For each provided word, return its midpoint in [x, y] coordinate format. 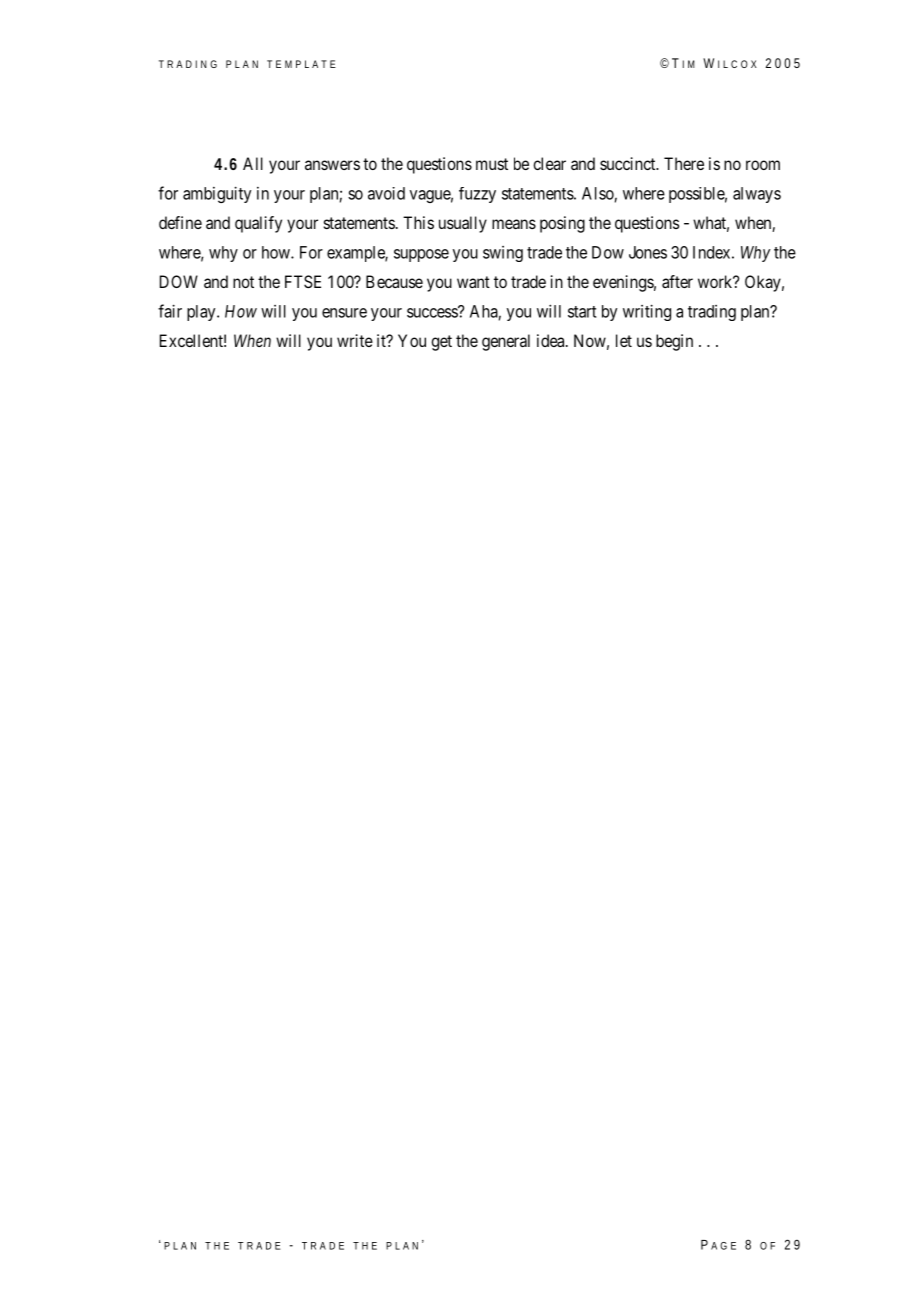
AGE [723, 1246]
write [355, 340]
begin [674, 342]
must [492, 164]
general [506, 342]
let [624, 340]
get [441, 343]
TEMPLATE [301, 64]
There [684, 163]
